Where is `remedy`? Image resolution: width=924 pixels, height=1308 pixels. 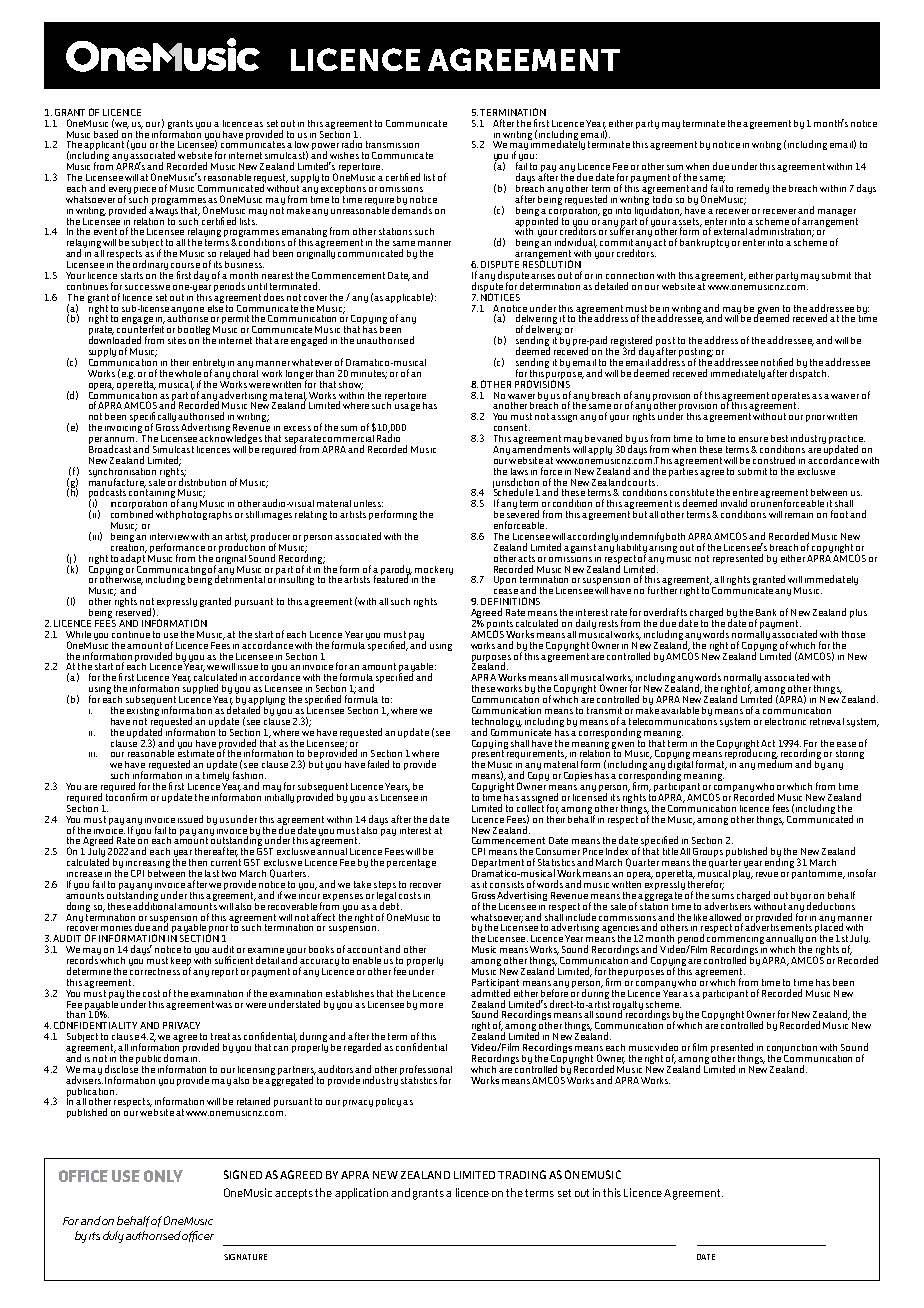
remedy is located at coordinates (753, 189).
